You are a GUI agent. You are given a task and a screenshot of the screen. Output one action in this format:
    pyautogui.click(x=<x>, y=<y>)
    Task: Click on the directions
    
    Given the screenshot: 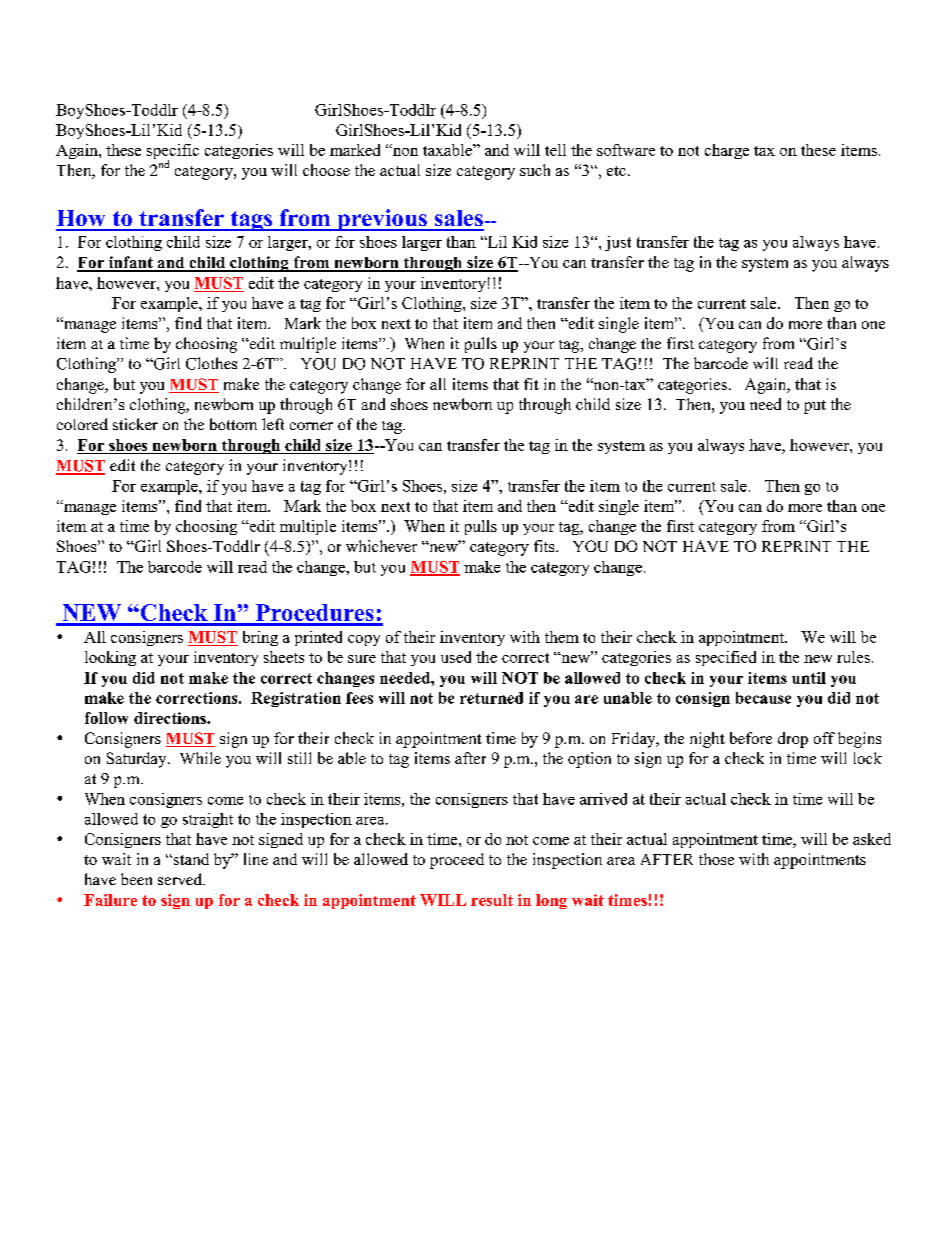 What is the action you would take?
    pyautogui.click(x=171, y=718)
